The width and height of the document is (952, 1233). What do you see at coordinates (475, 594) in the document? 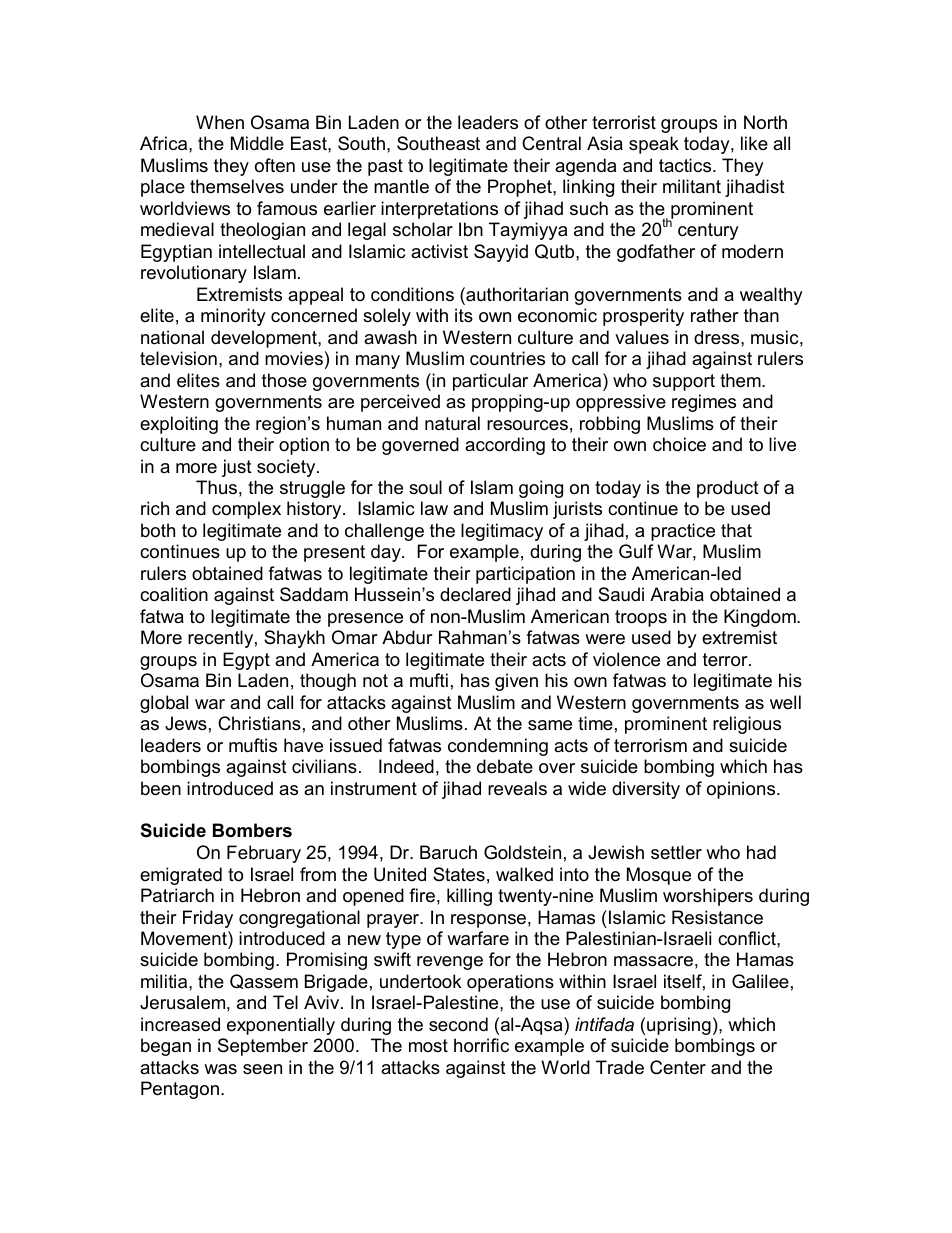
I see `declared` at bounding box center [475, 594].
